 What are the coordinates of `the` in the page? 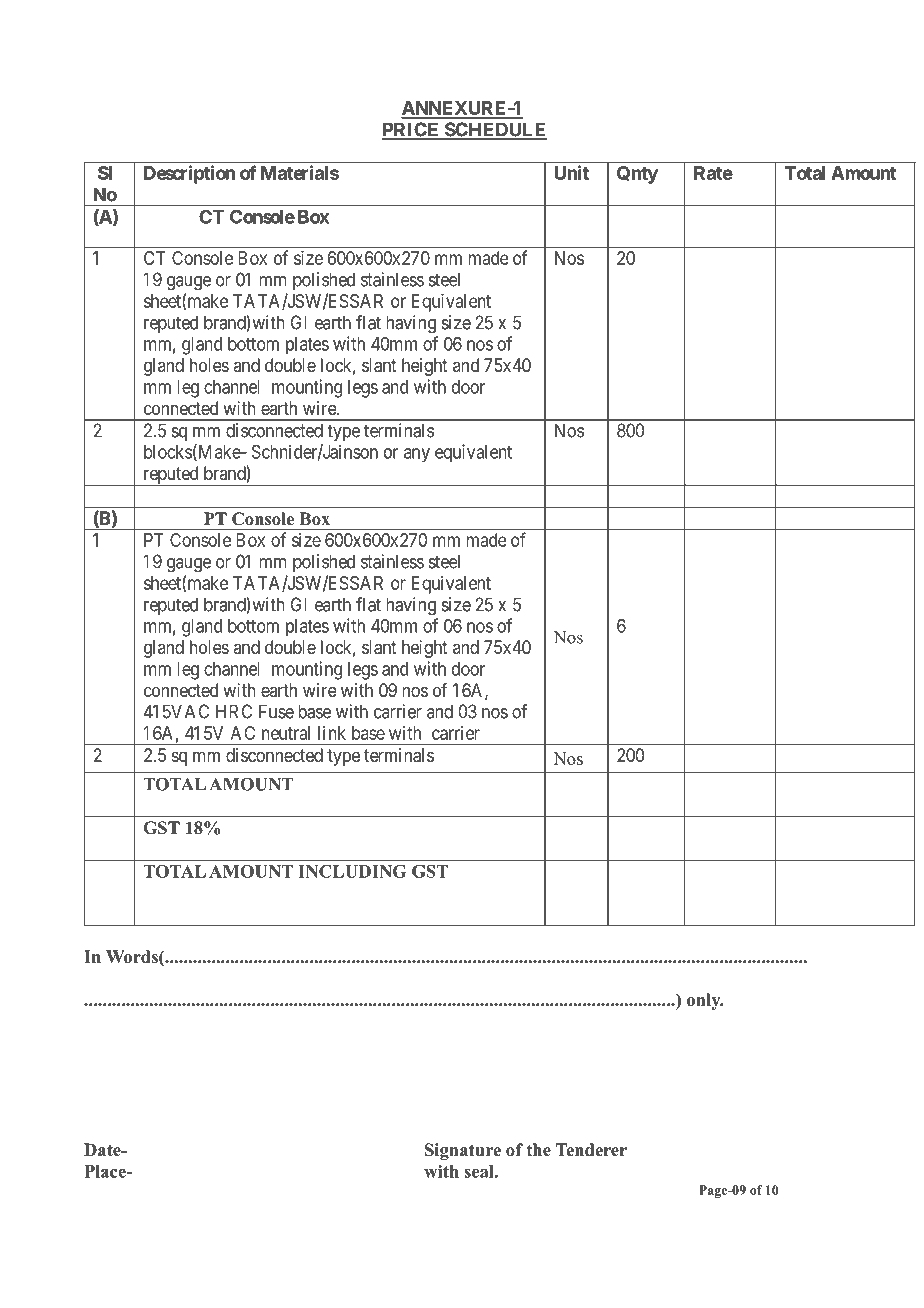 It's located at (539, 1150).
